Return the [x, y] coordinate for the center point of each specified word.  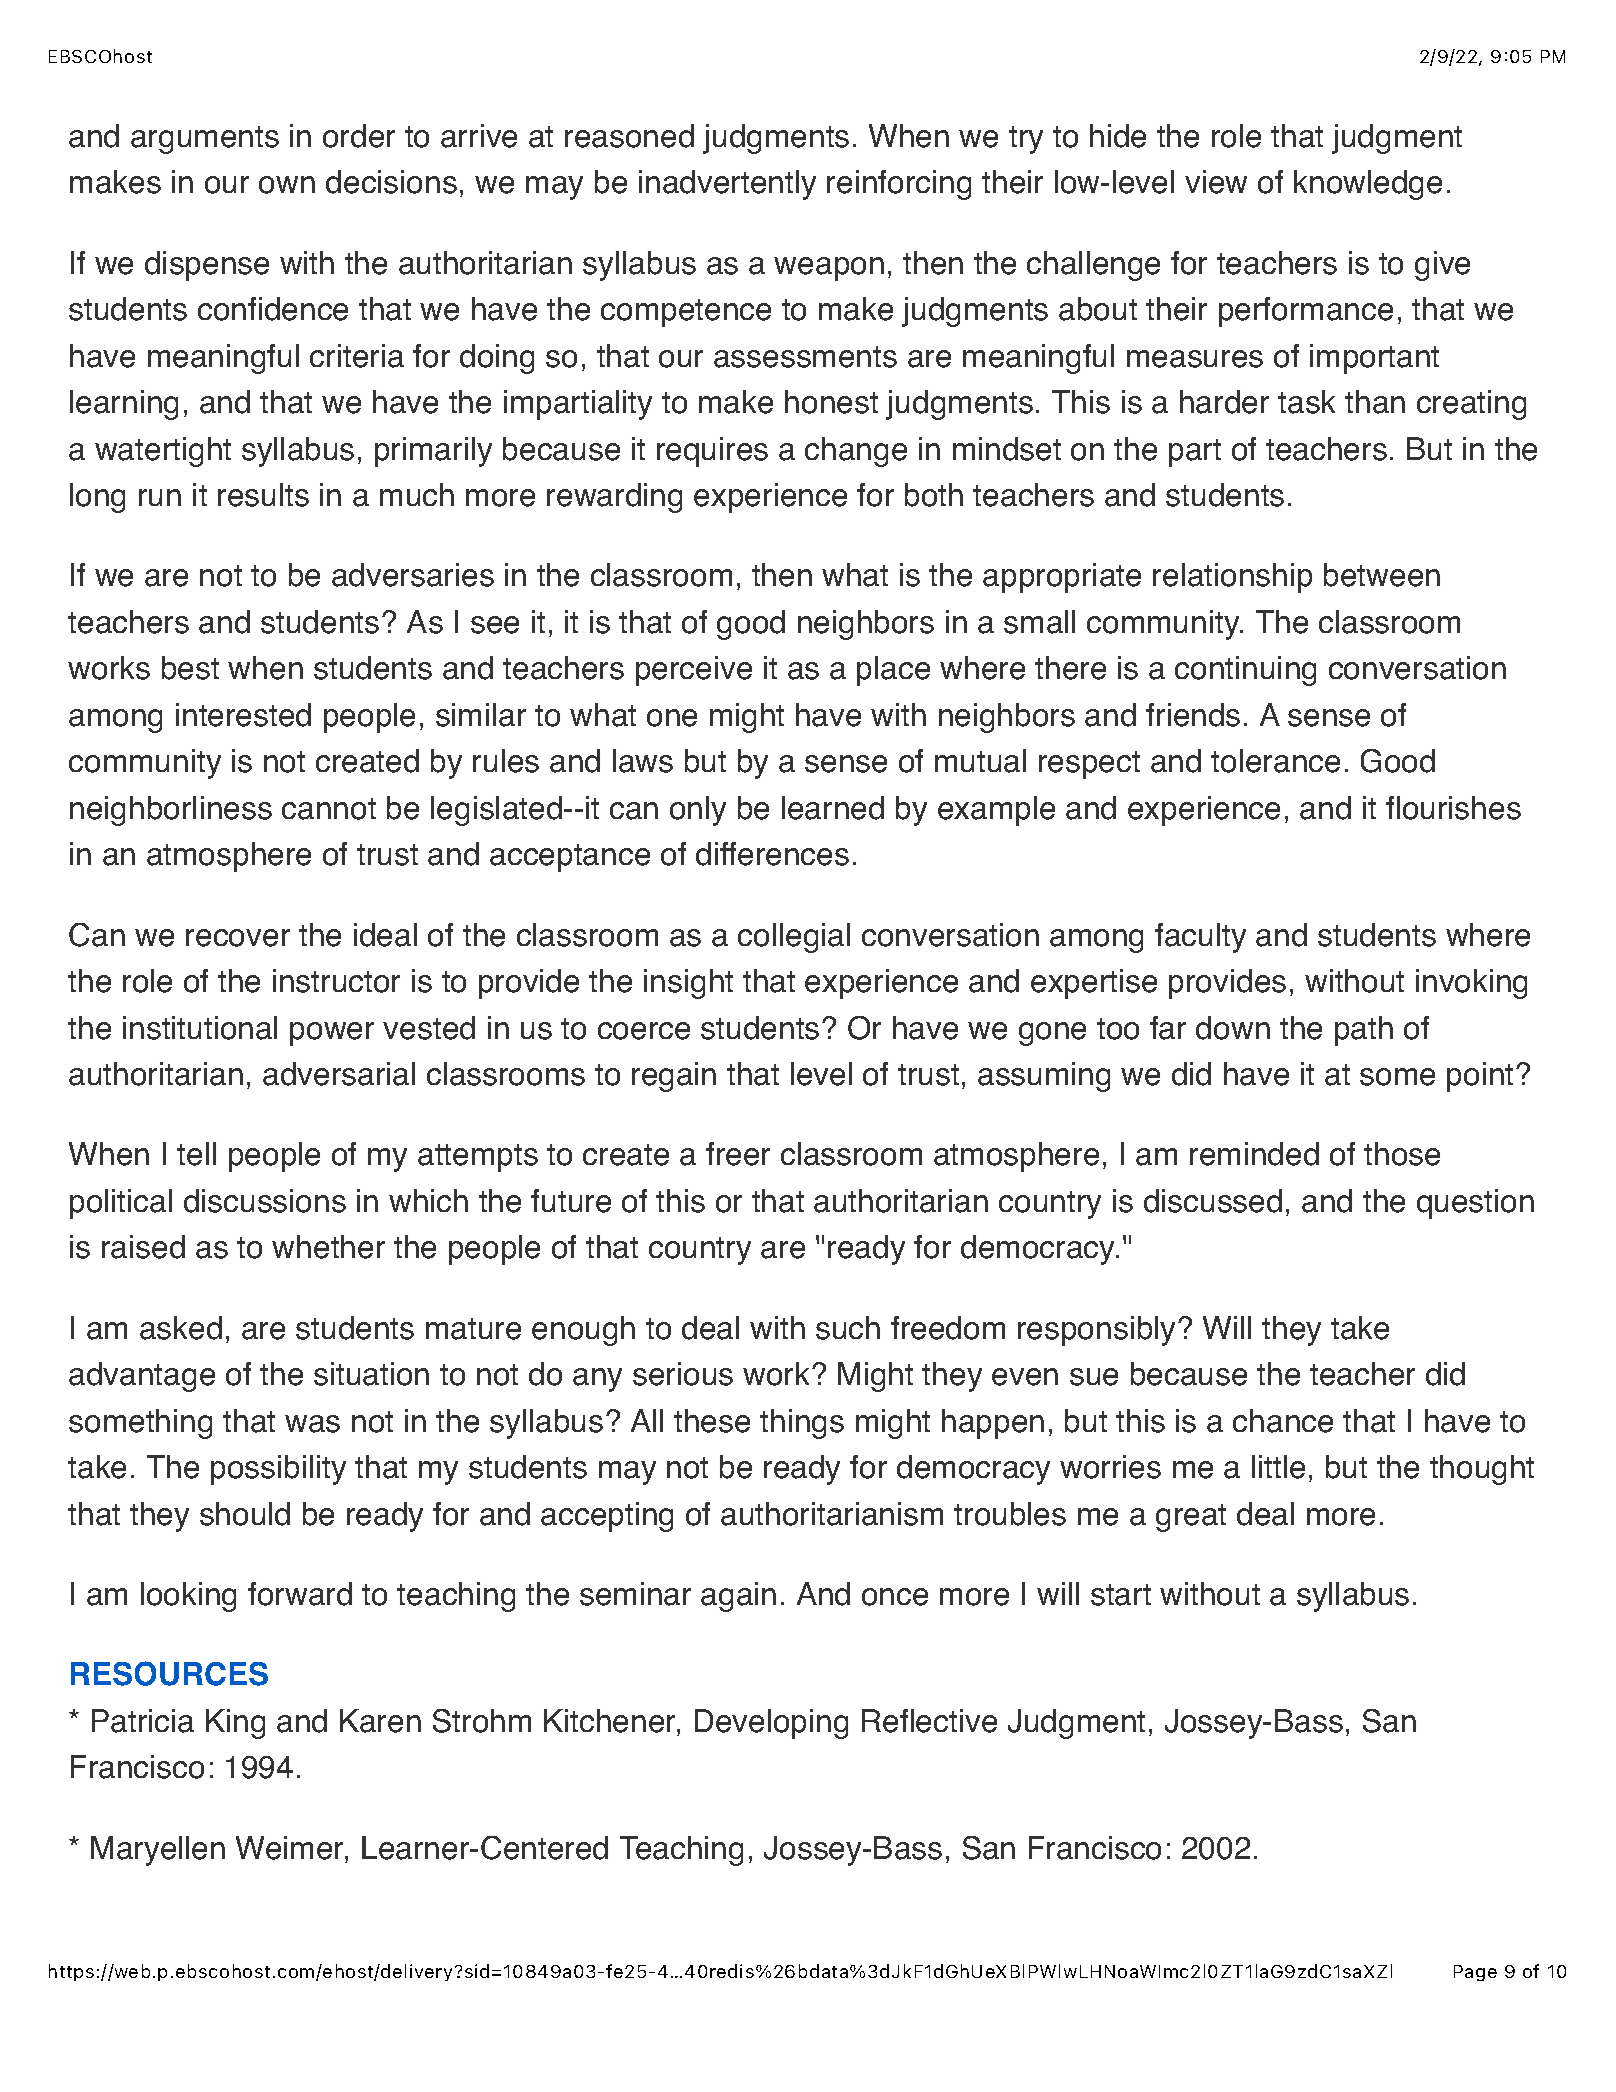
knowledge [1368, 185]
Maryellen [158, 1851]
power [332, 1034]
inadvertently [727, 185]
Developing [771, 1724]
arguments [205, 140]
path [1364, 1031]
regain [674, 1077]
